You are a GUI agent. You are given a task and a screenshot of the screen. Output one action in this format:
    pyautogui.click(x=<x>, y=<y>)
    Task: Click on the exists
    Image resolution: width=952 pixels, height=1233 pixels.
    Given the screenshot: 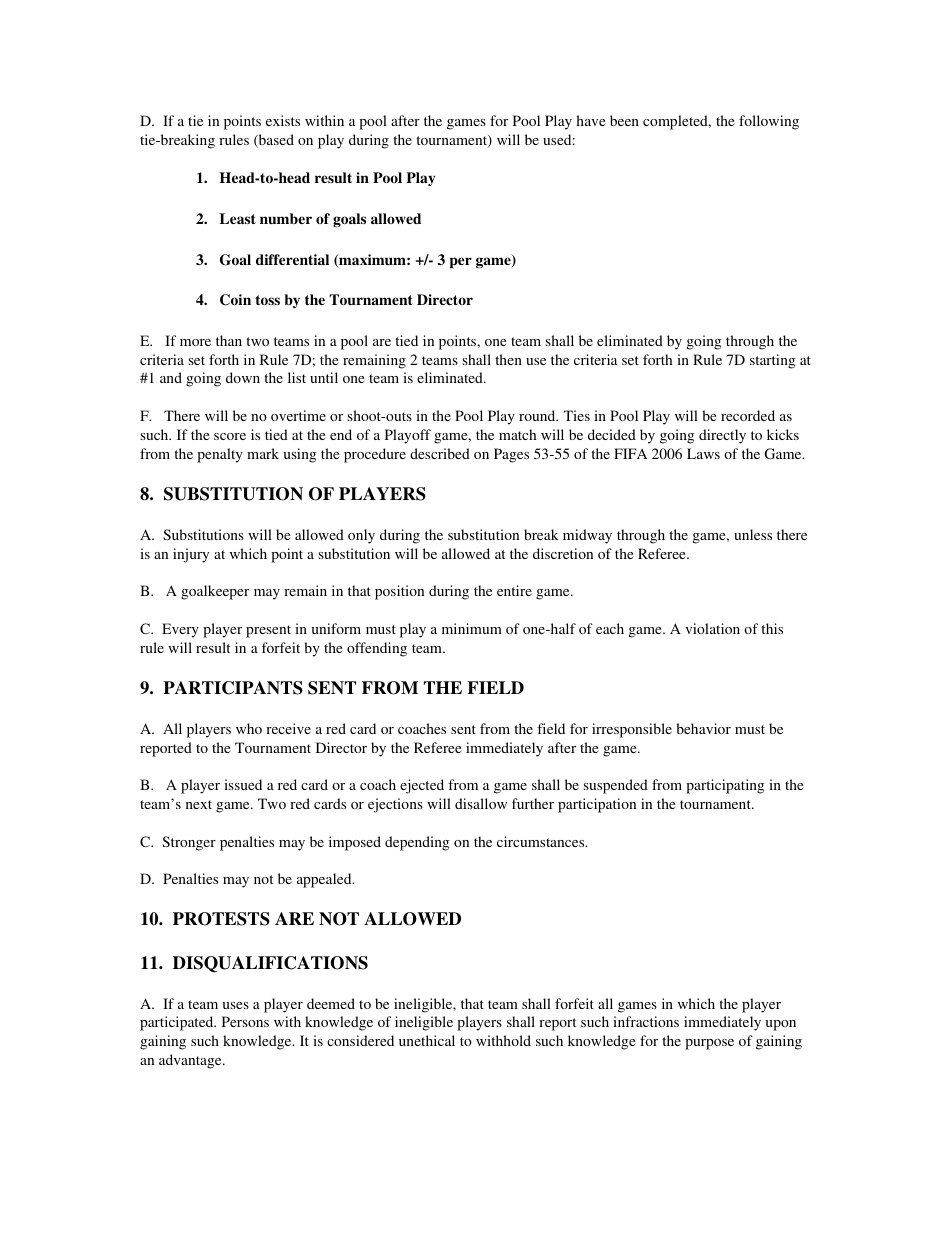 What is the action you would take?
    pyautogui.click(x=283, y=120)
